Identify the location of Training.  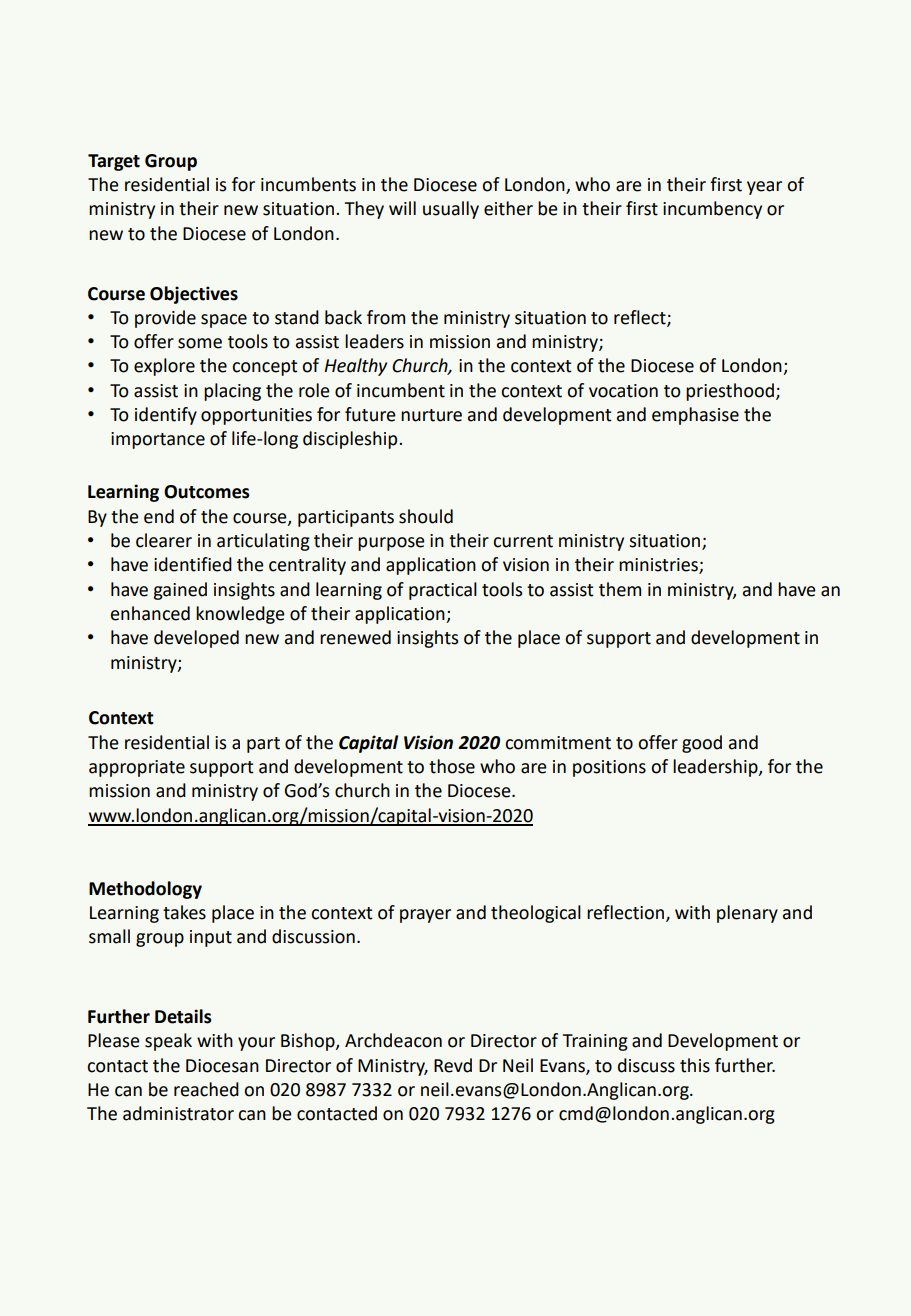
(595, 1042).
